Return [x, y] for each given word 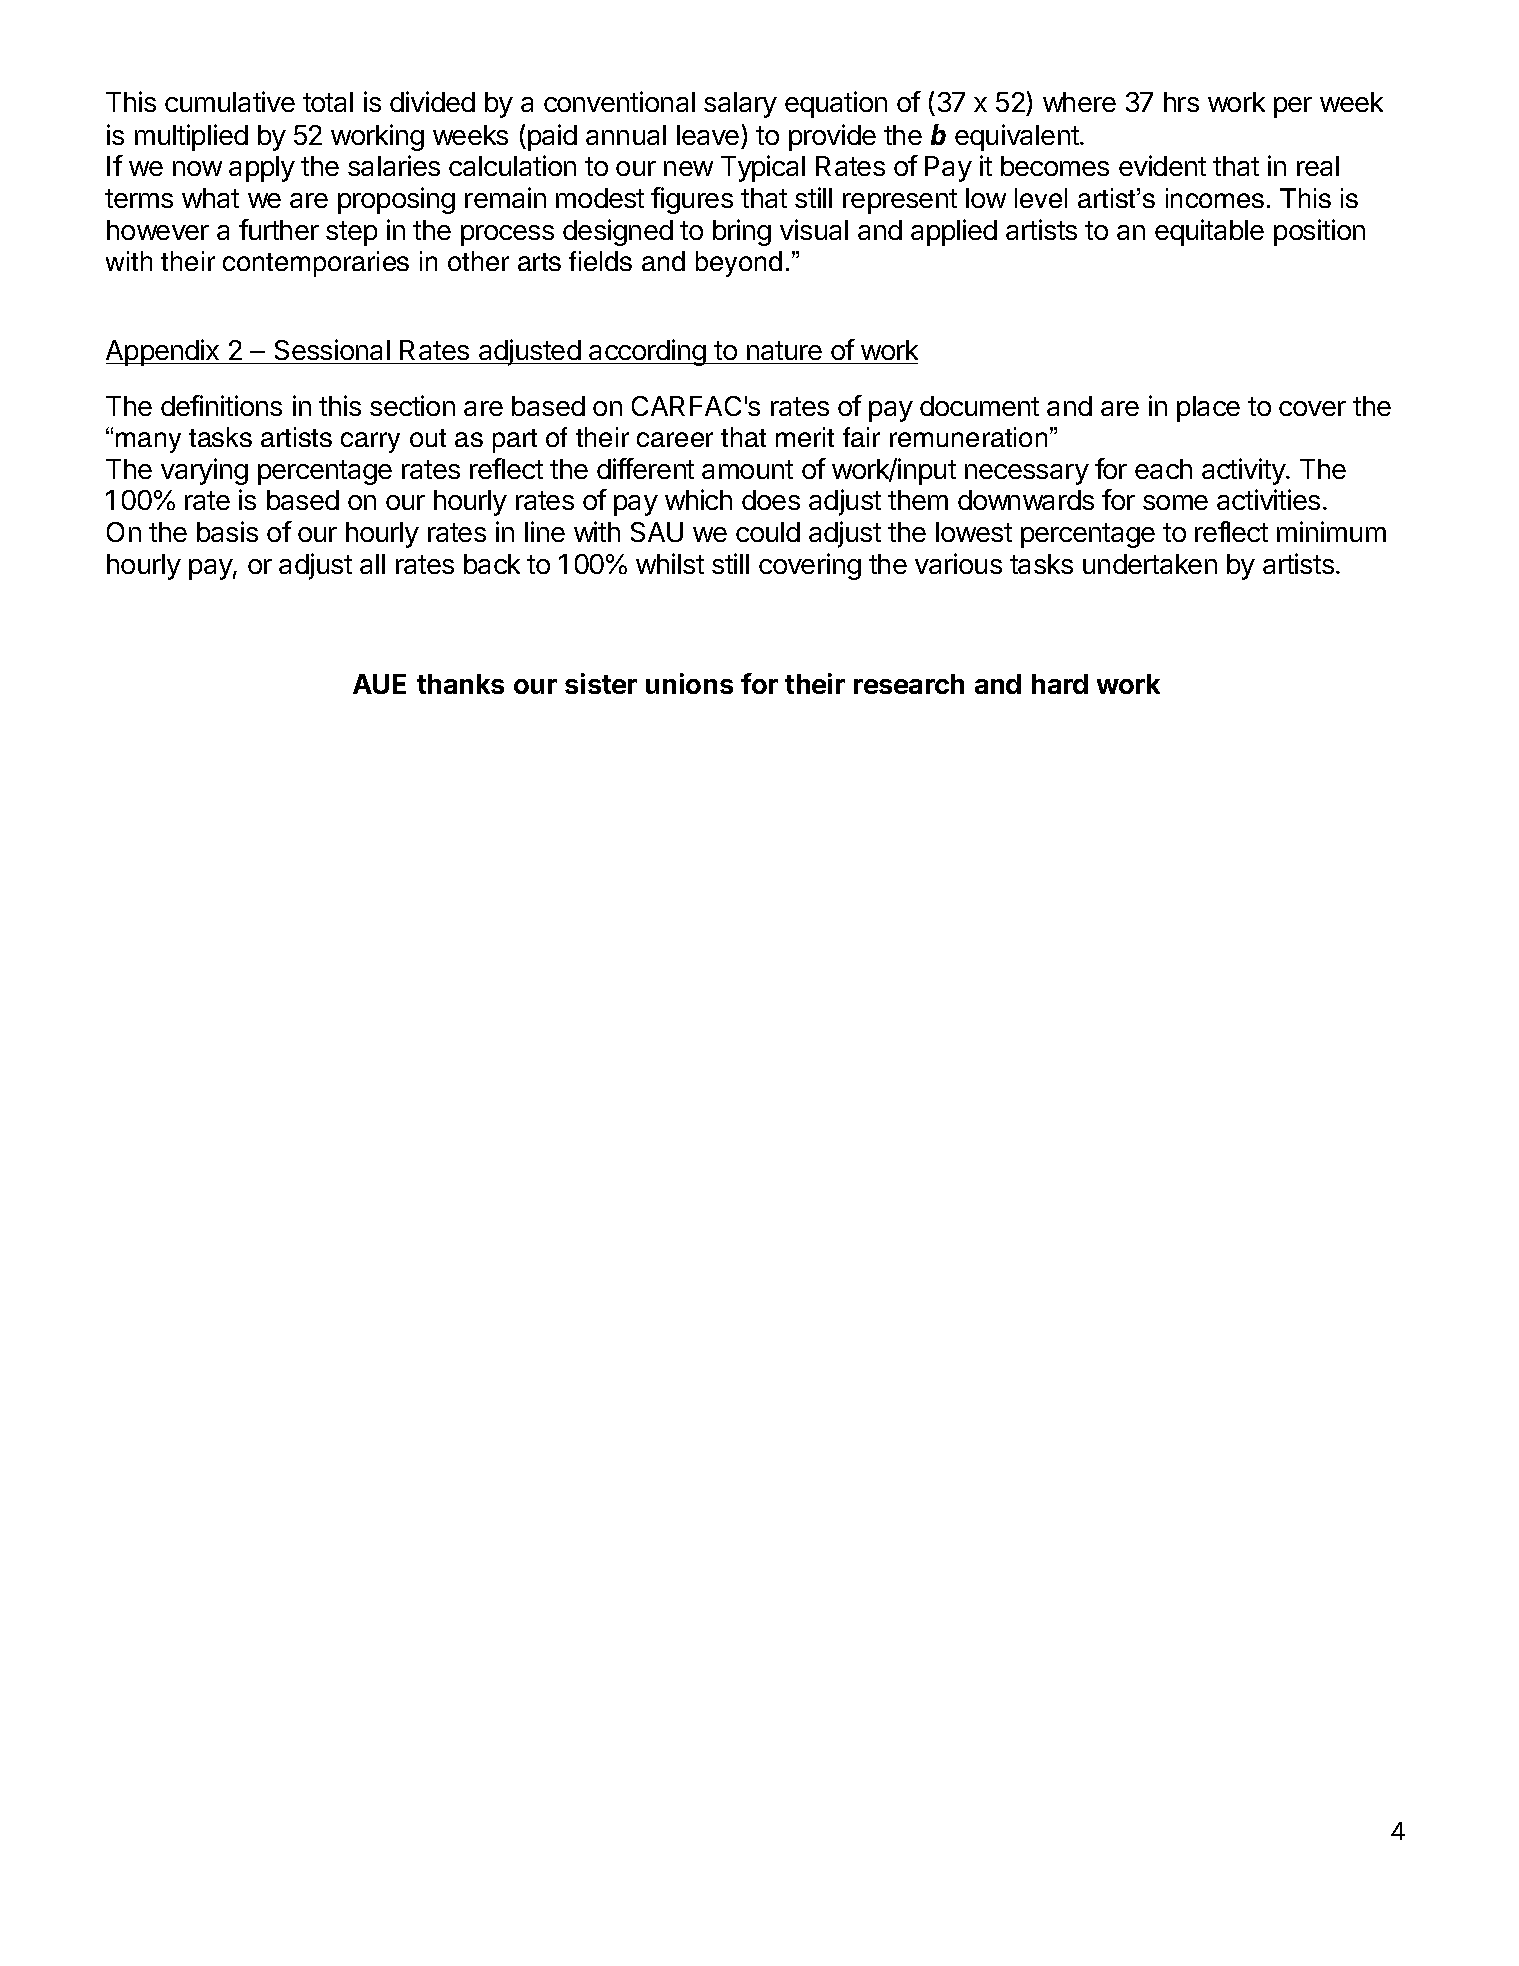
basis [227, 531]
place [1208, 409]
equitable [1209, 232]
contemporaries [316, 264]
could [768, 532]
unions [689, 683]
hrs [1181, 102]
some [1175, 502]
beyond [739, 264]
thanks [460, 684]
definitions [221, 405]
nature [784, 350]
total [328, 102]
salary [740, 105]
